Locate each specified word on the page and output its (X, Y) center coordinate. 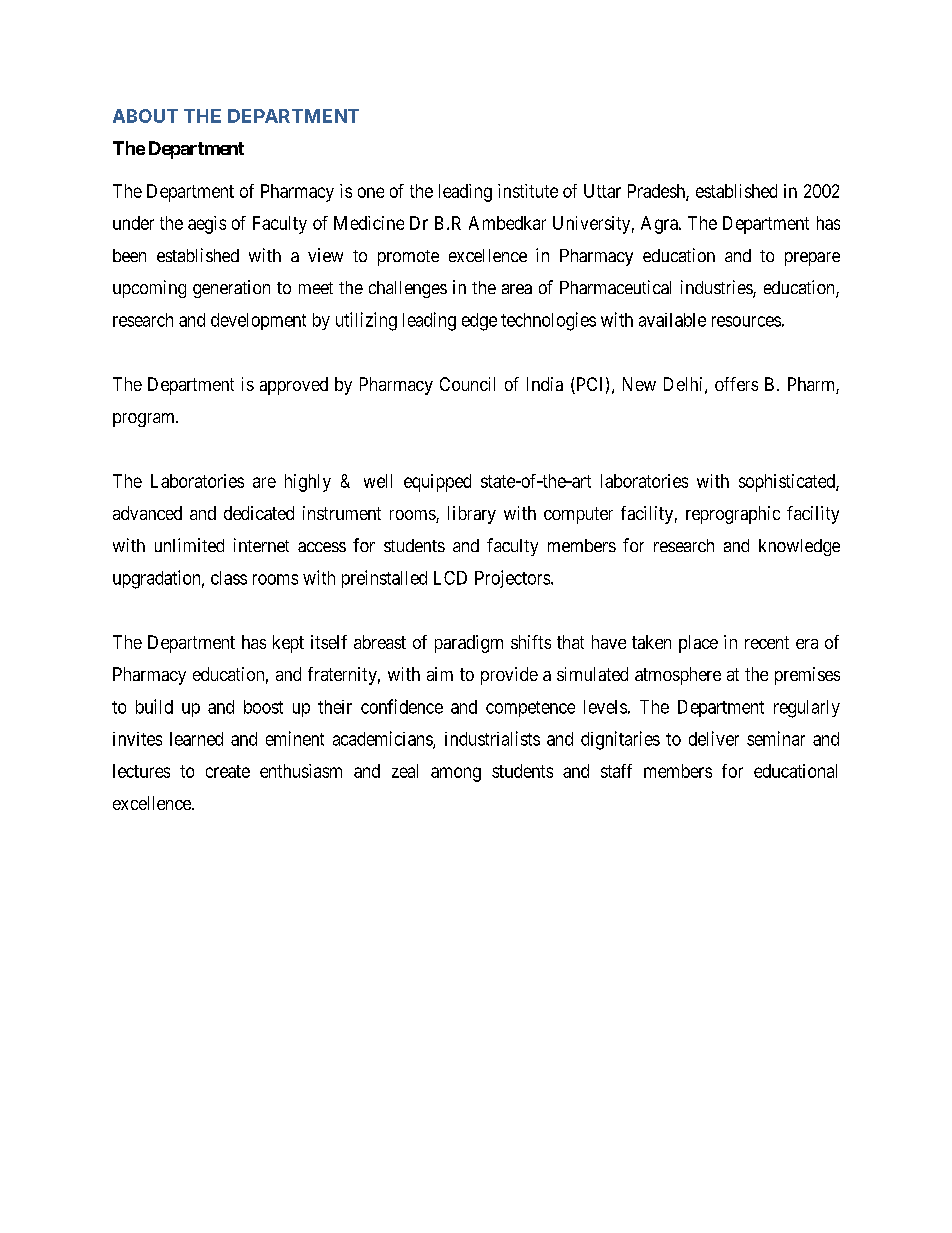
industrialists (492, 738)
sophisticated (788, 483)
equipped (437, 483)
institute (528, 191)
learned (196, 739)
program (145, 420)
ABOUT (145, 116)
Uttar (602, 191)
